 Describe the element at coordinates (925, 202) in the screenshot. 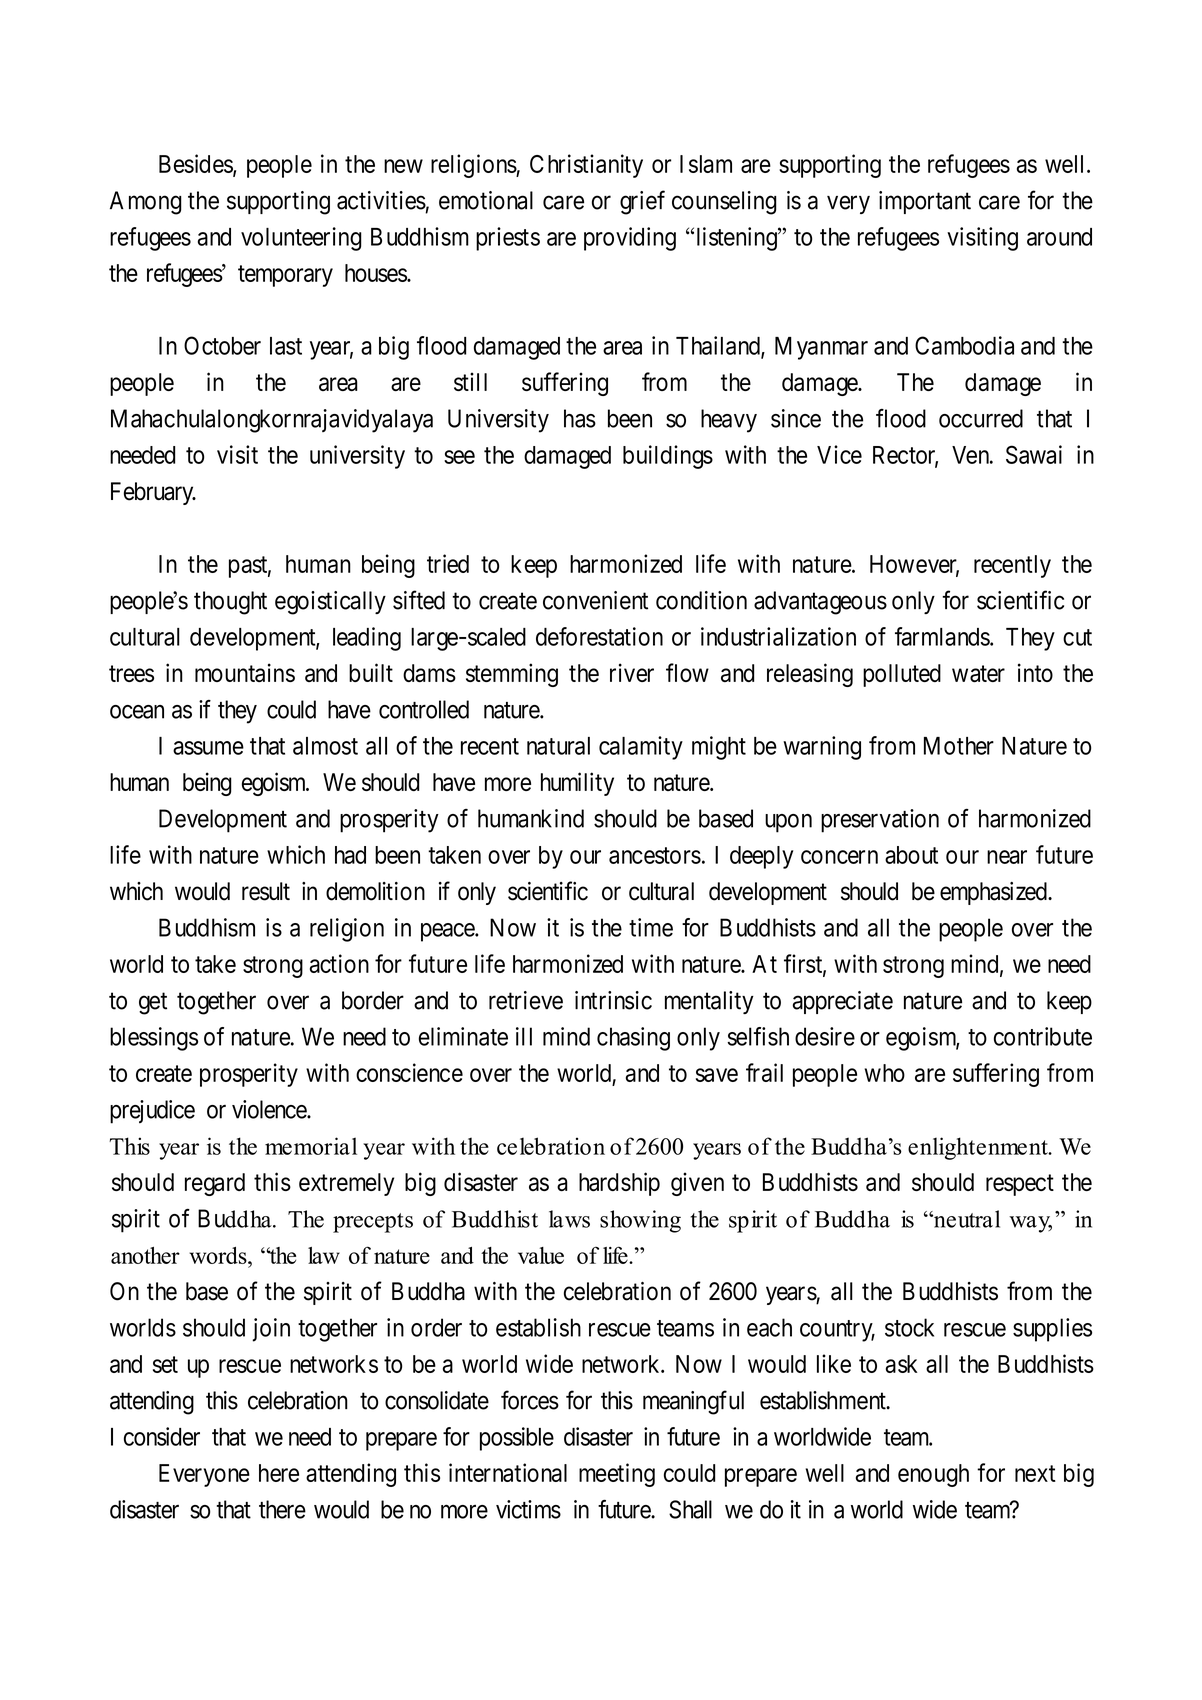

I see `important` at that location.
